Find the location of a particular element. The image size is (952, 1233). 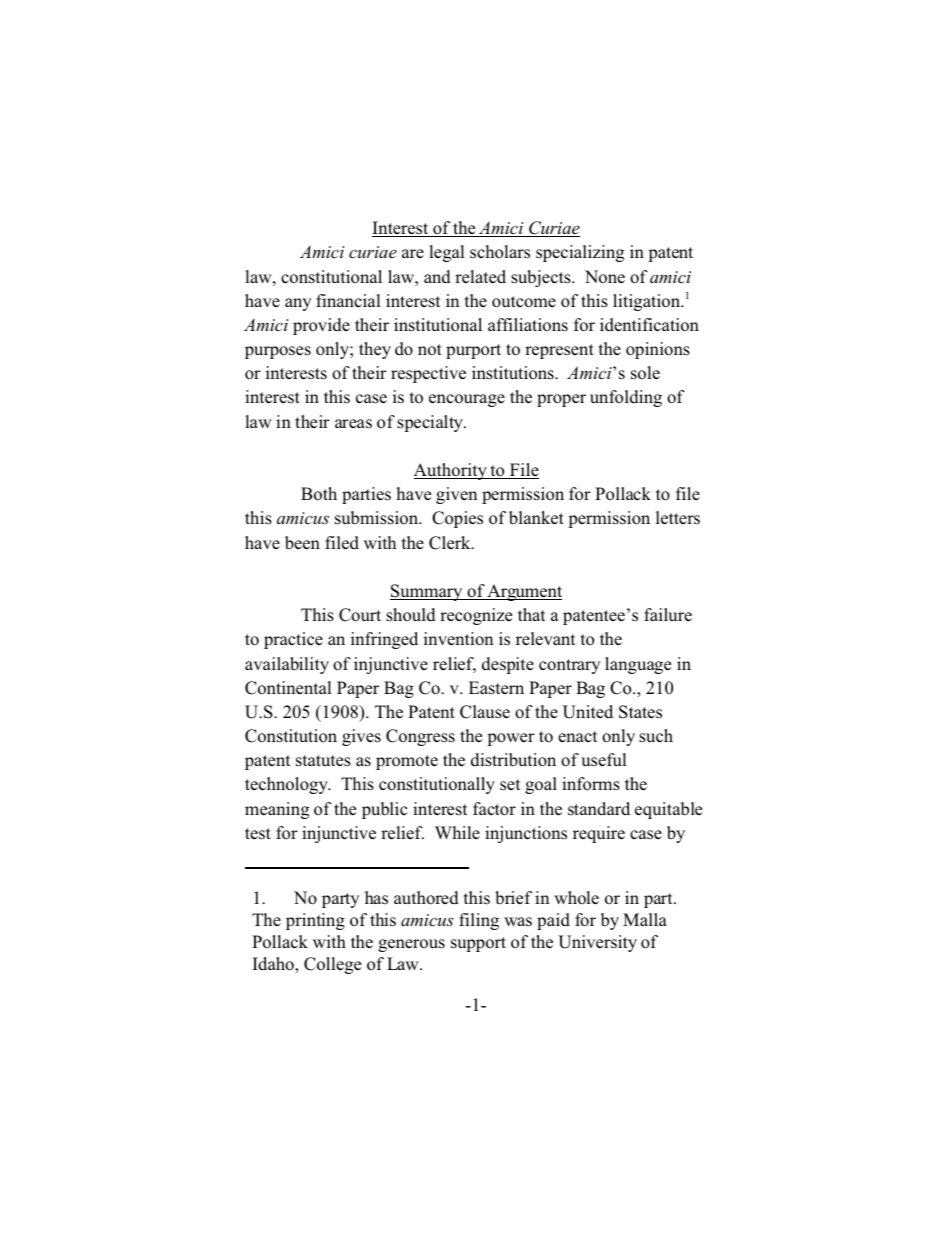

given is located at coordinates (456, 495).
